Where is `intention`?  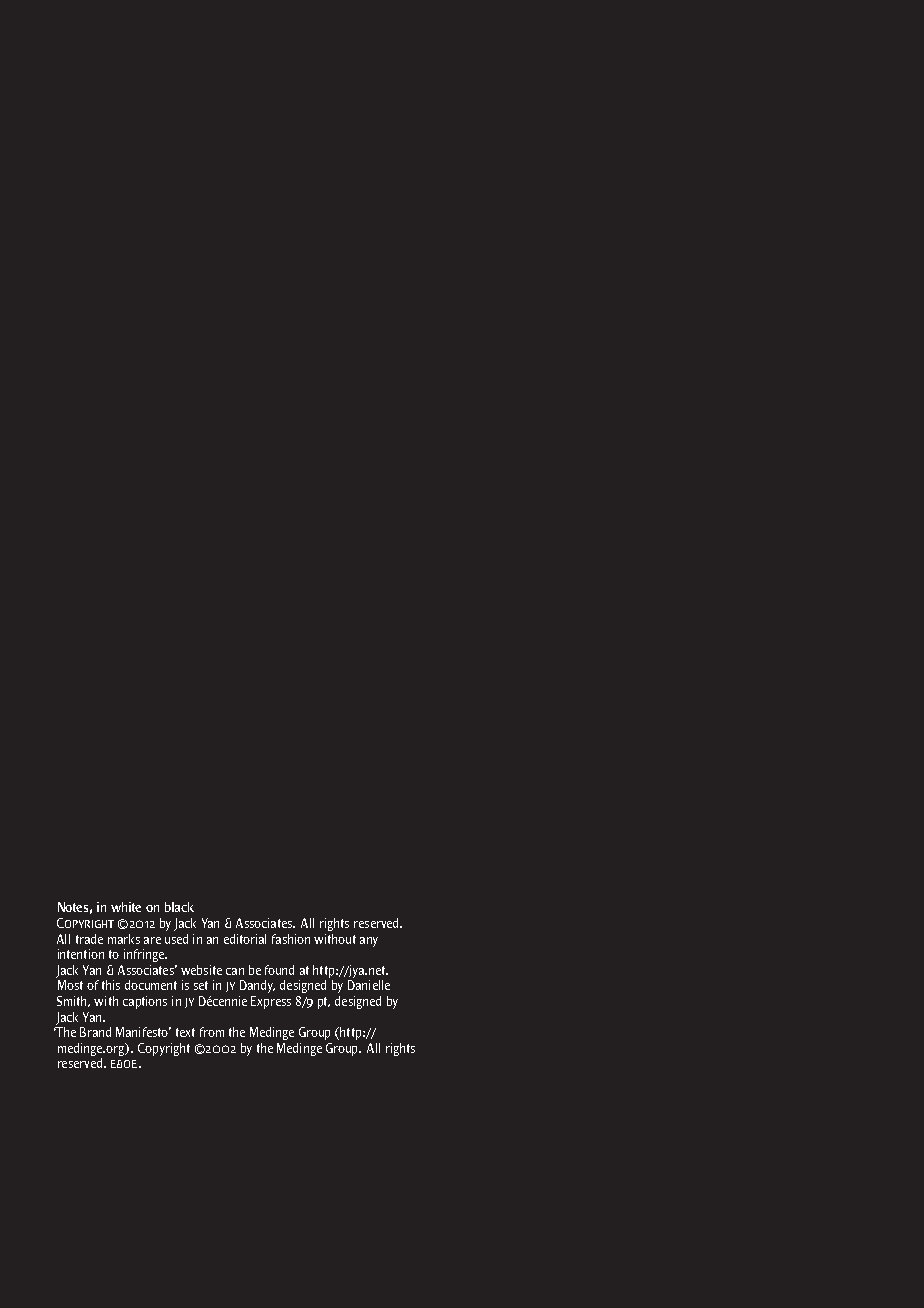
intention is located at coordinates (81, 954).
